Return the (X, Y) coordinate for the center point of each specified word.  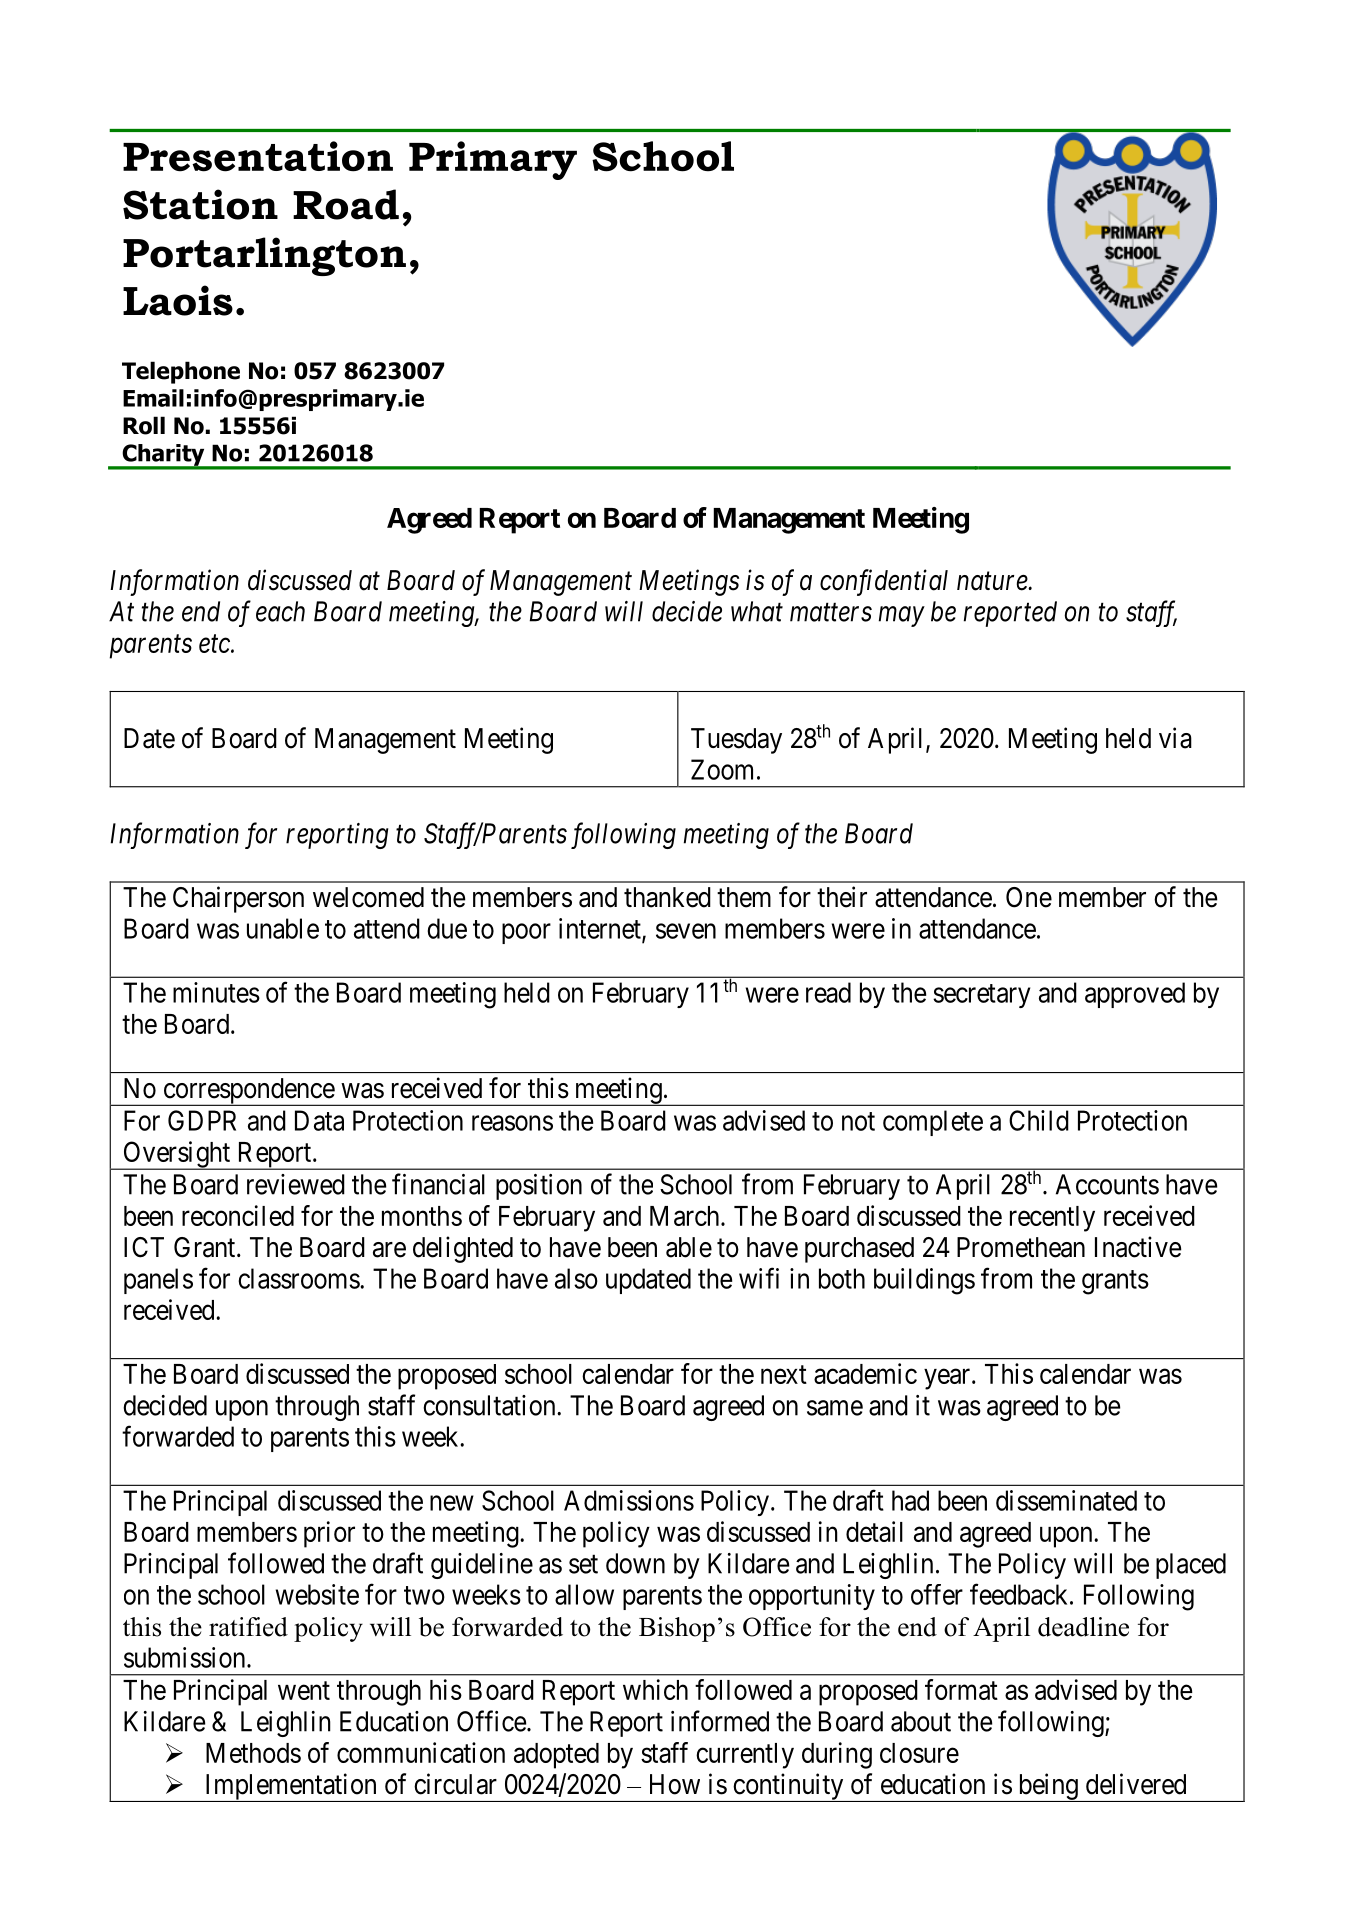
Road (346, 204)
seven (686, 931)
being (1048, 1787)
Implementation (291, 1787)
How (675, 1784)
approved (1135, 995)
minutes (216, 992)
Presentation (258, 156)
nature (993, 582)
